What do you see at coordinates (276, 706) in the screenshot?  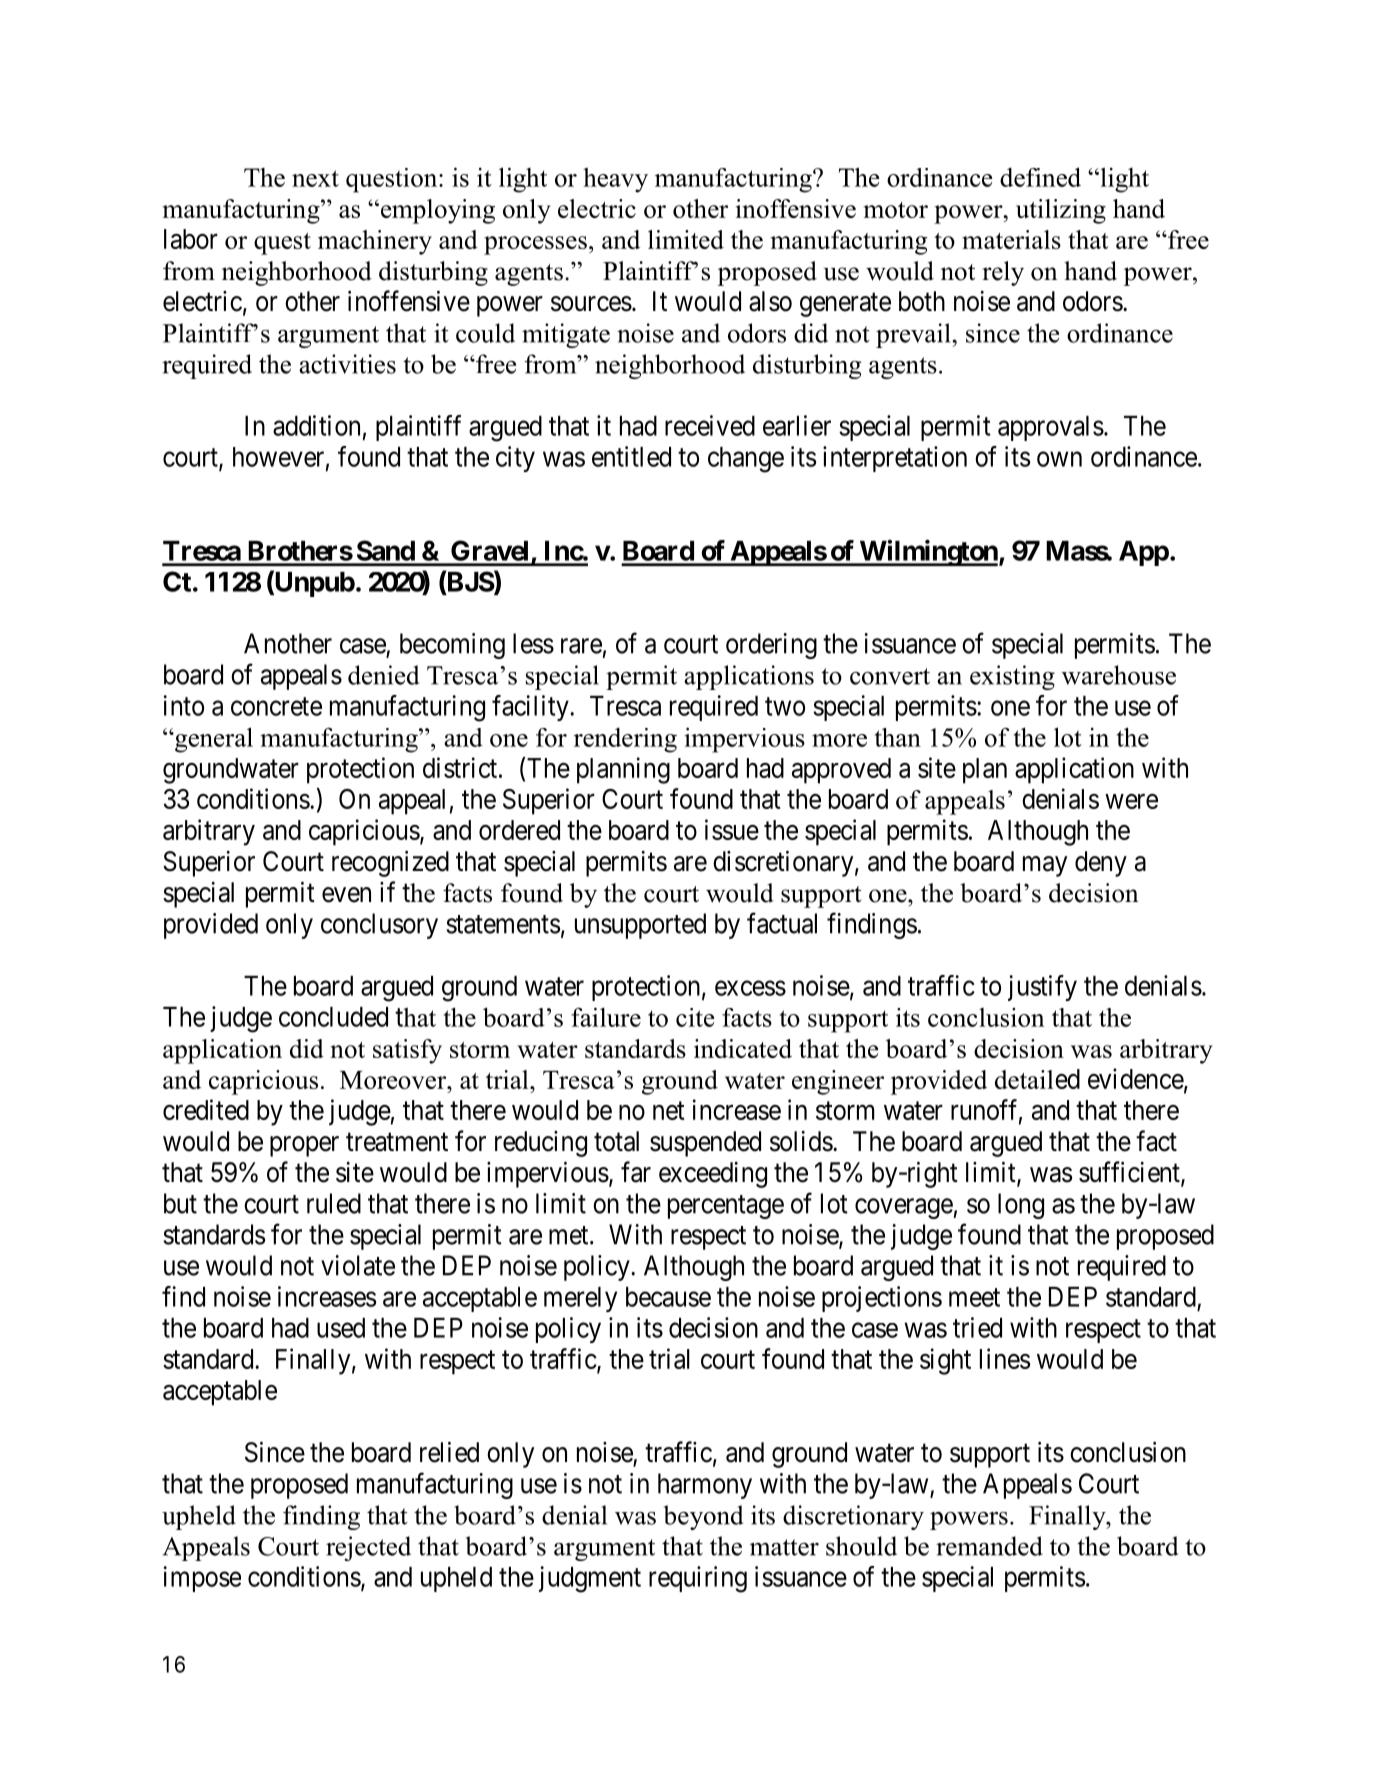 I see `concrete` at bounding box center [276, 706].
